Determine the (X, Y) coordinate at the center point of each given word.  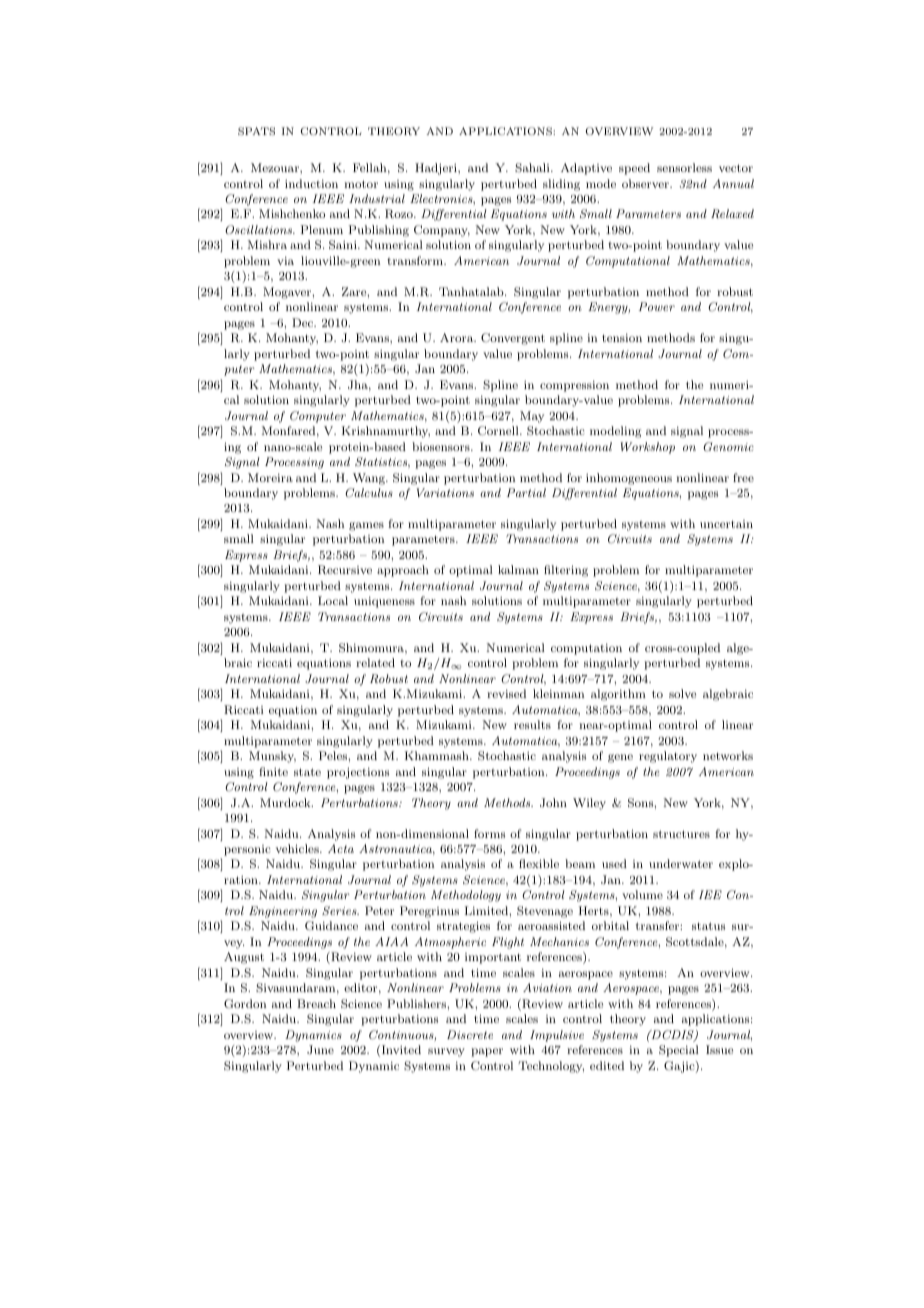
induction (311, 183)
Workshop (647, 448)
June (320, 1050)
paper (487, 1052)
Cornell (499, 431)
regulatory (668, 757)
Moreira (270, 477)
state (307, 772)
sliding (561, 185)
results (532, 724)
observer (646, 183)
